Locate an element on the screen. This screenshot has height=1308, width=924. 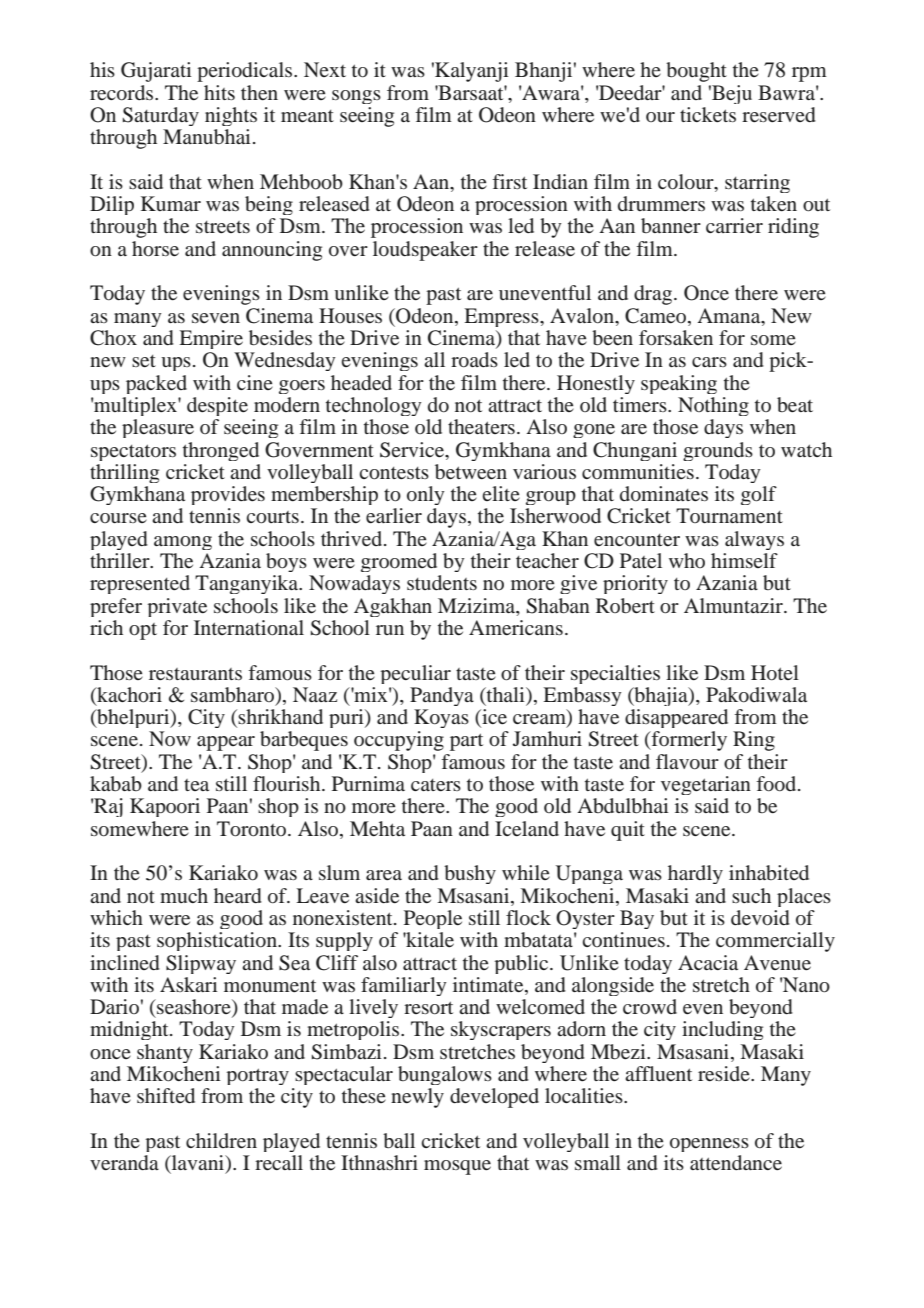
roads is located at coordinates (474, 359).
